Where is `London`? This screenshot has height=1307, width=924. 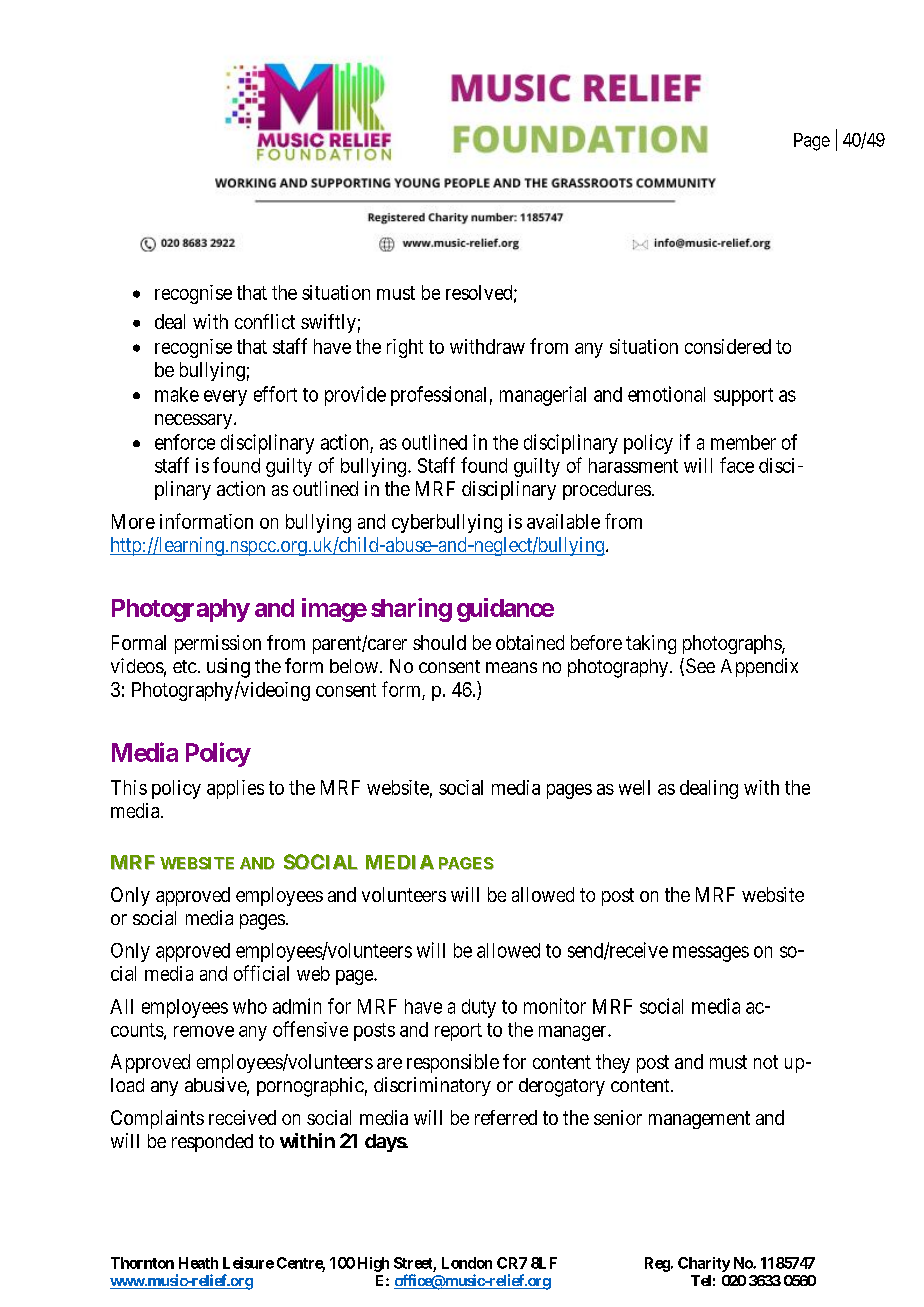
London is located at coordinates (467, 1263).
